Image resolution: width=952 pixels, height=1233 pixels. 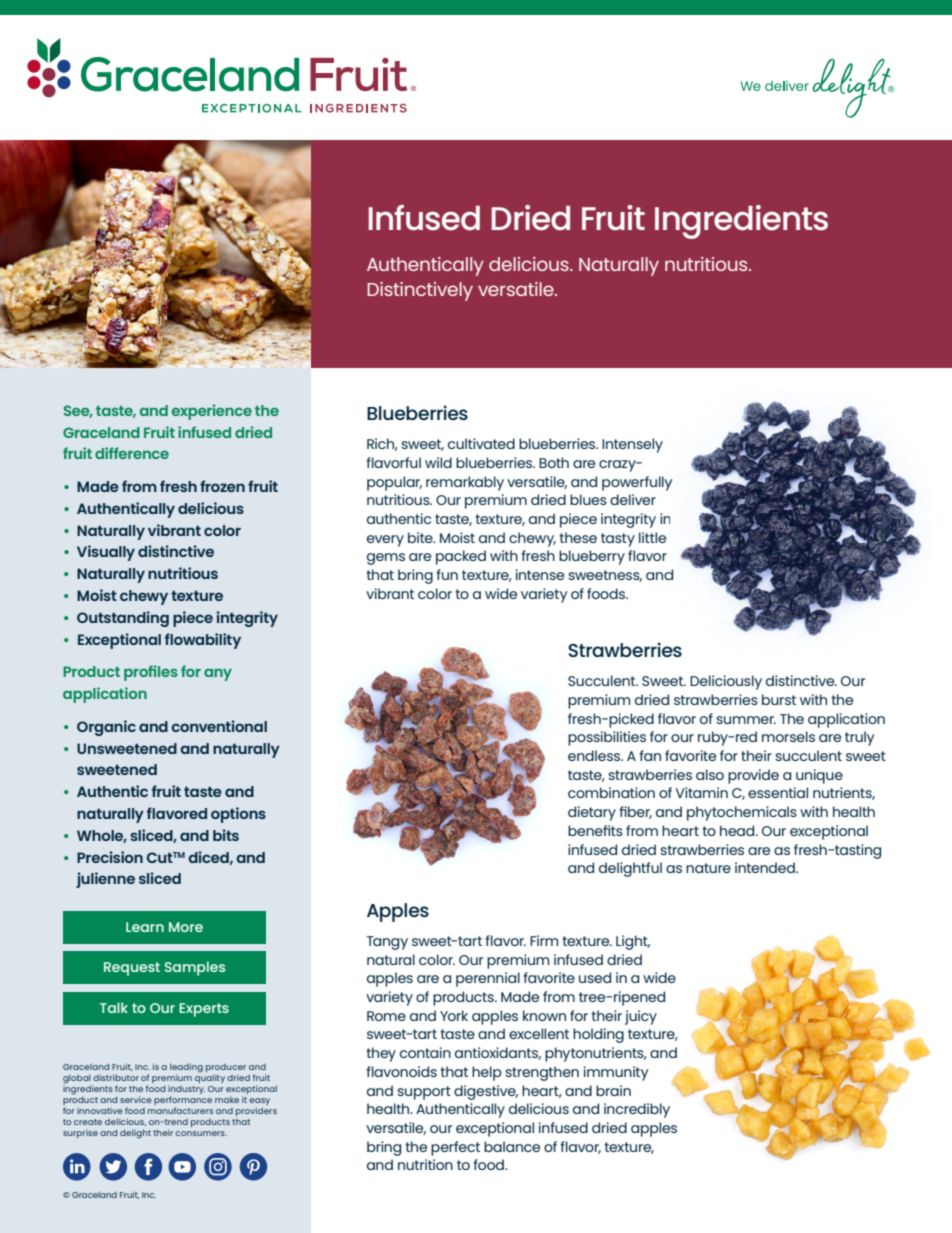 I want to click on juicy, so click(x=641, y=1017).
